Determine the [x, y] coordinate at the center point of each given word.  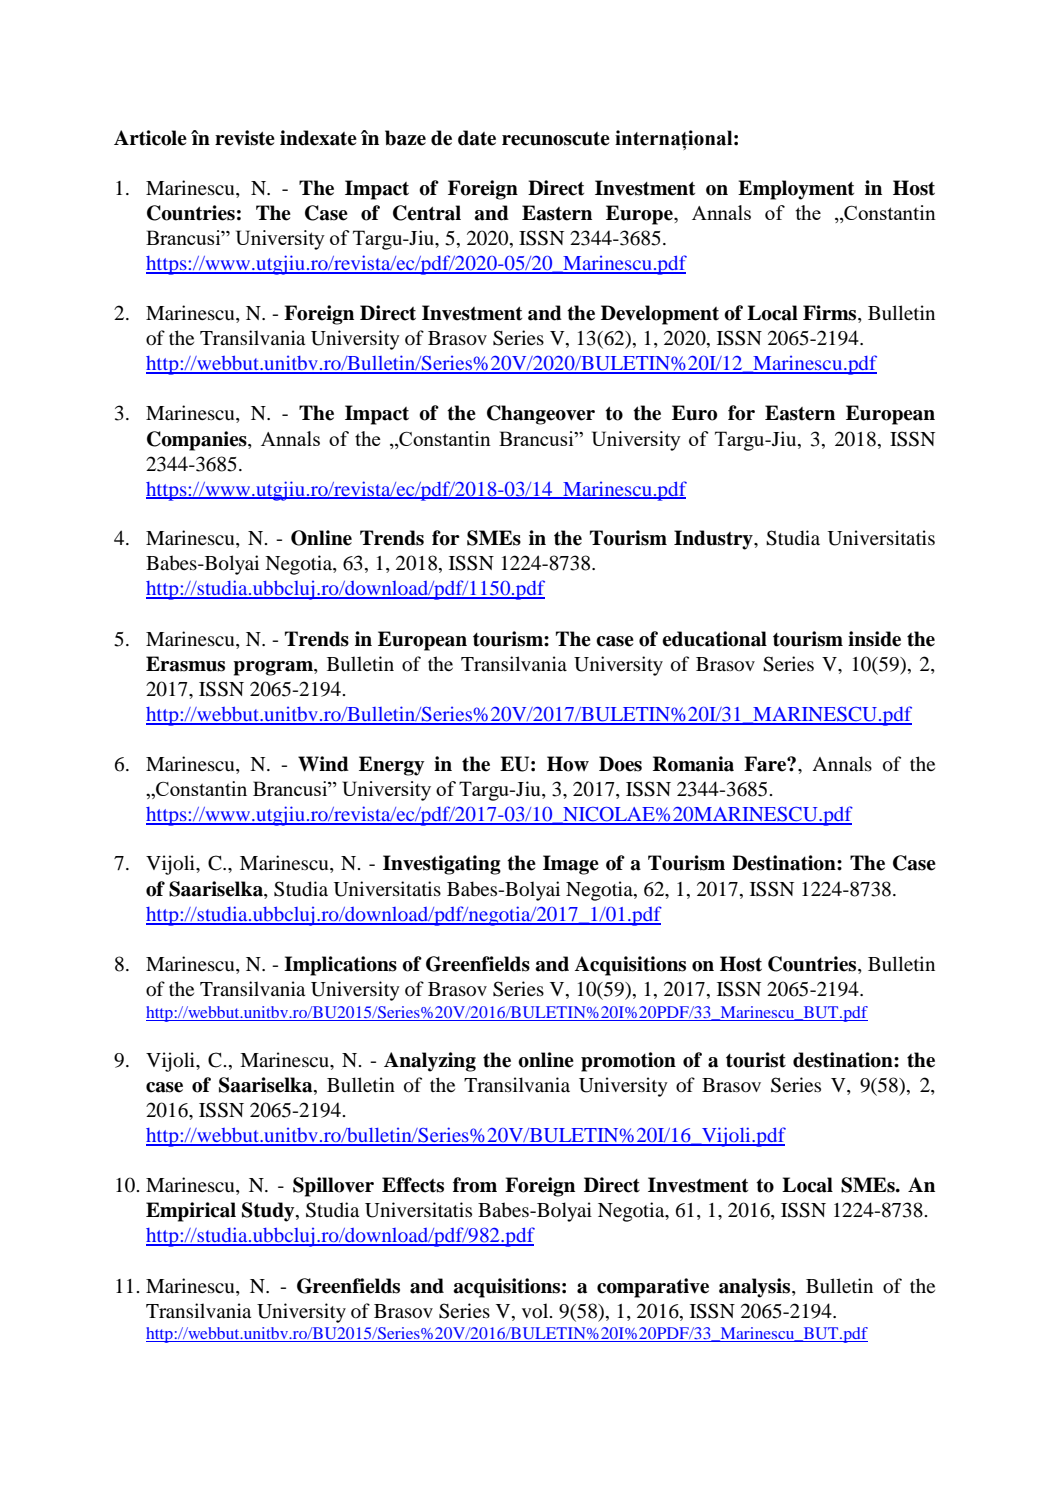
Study [269, 1212]
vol [536, 1311]
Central [427, 213]
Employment [796, 190]
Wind [323, 764]
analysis [754, 1288]
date [477, 138]
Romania [693, 764]
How [568, 764]
